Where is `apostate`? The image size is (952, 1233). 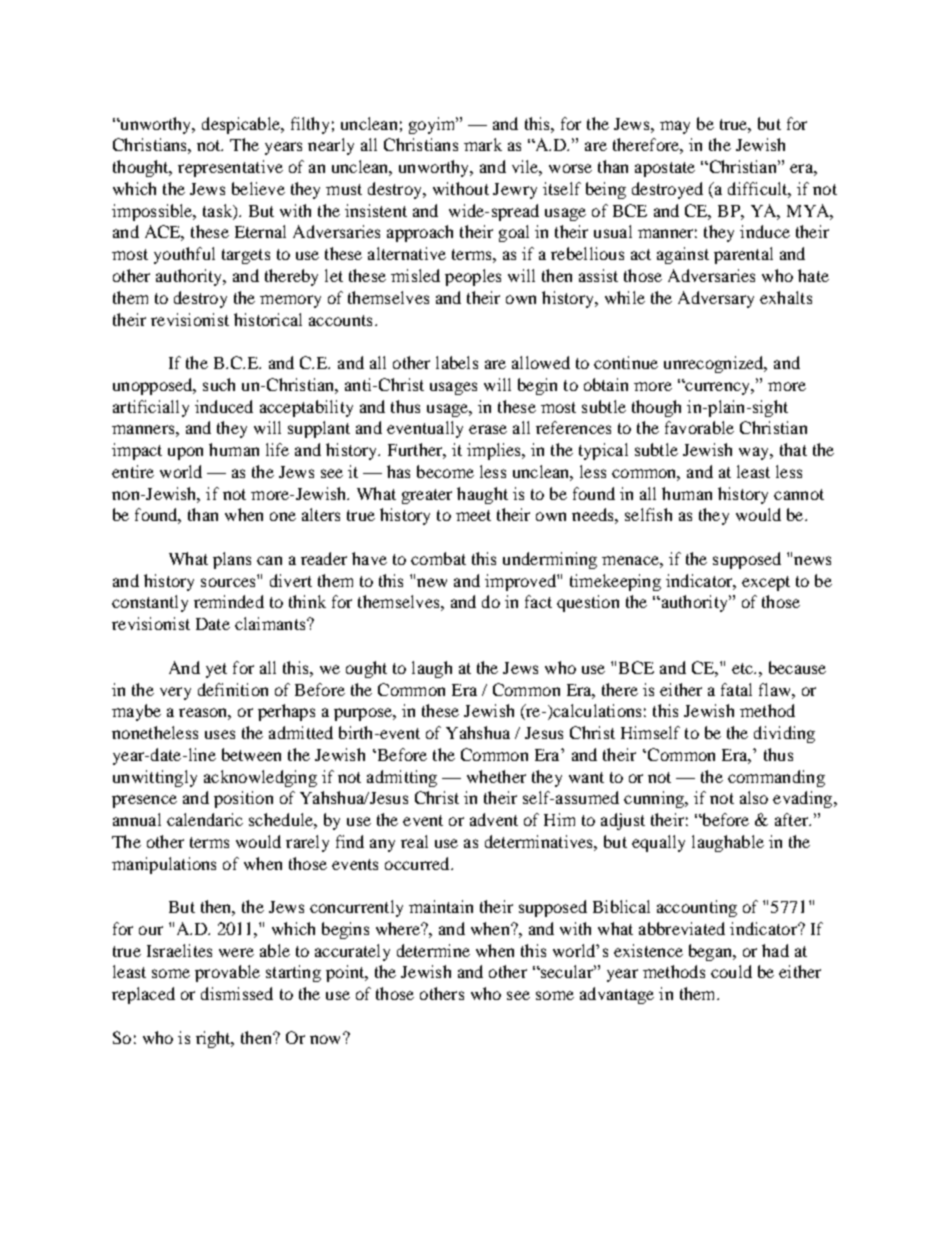
apostate is located at coordinates (665, 169).
